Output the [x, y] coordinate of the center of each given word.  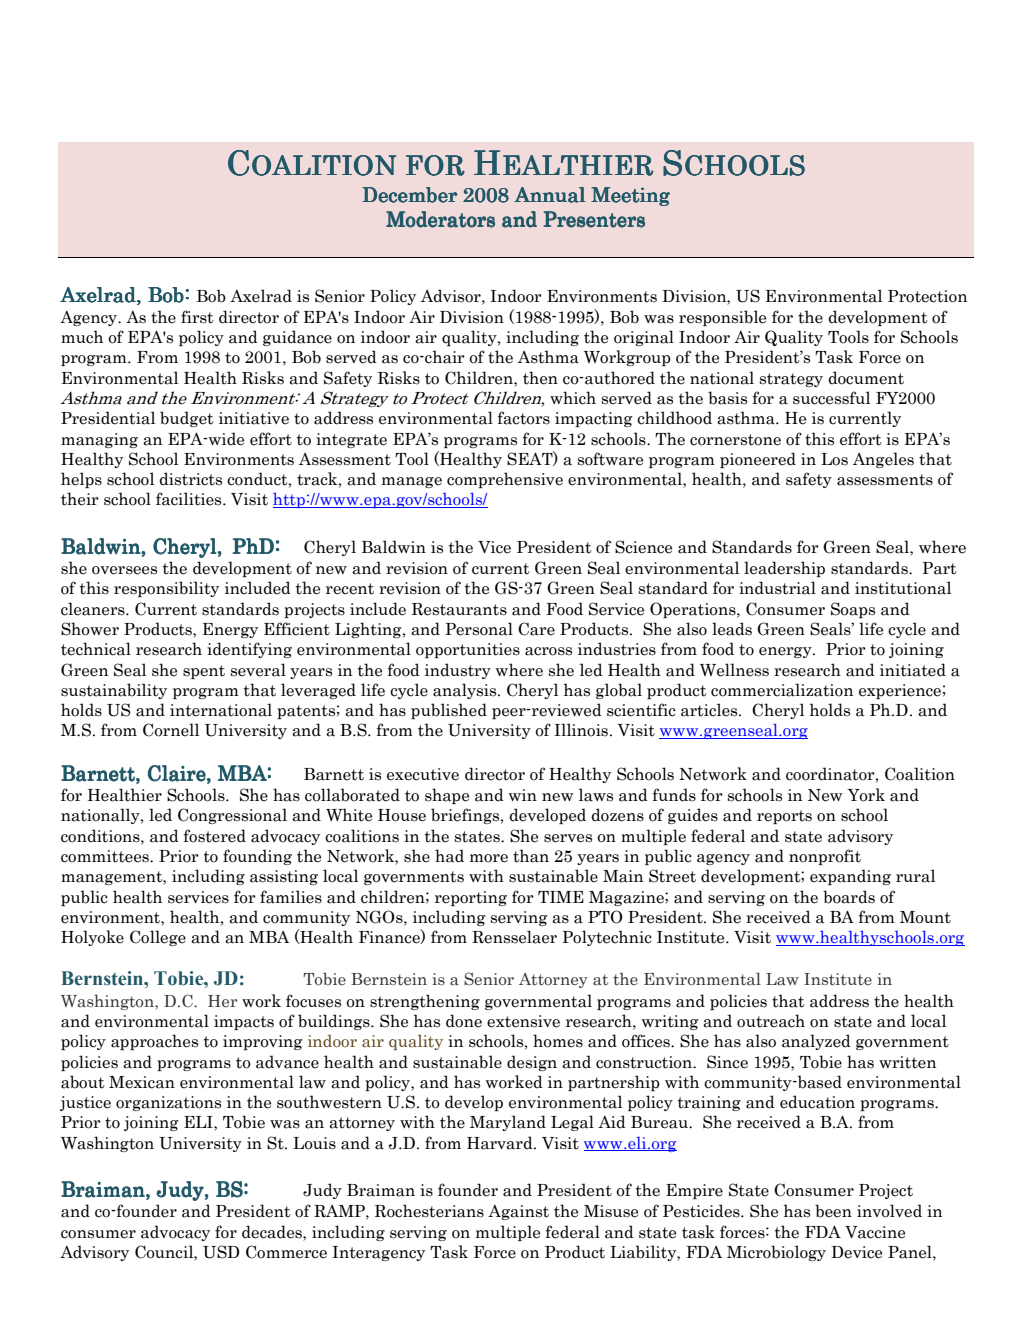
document [866, 378]
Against [518, 1212]
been [833, 1211]
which [573, 398]
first [197, 317]
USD [221, 1252]
